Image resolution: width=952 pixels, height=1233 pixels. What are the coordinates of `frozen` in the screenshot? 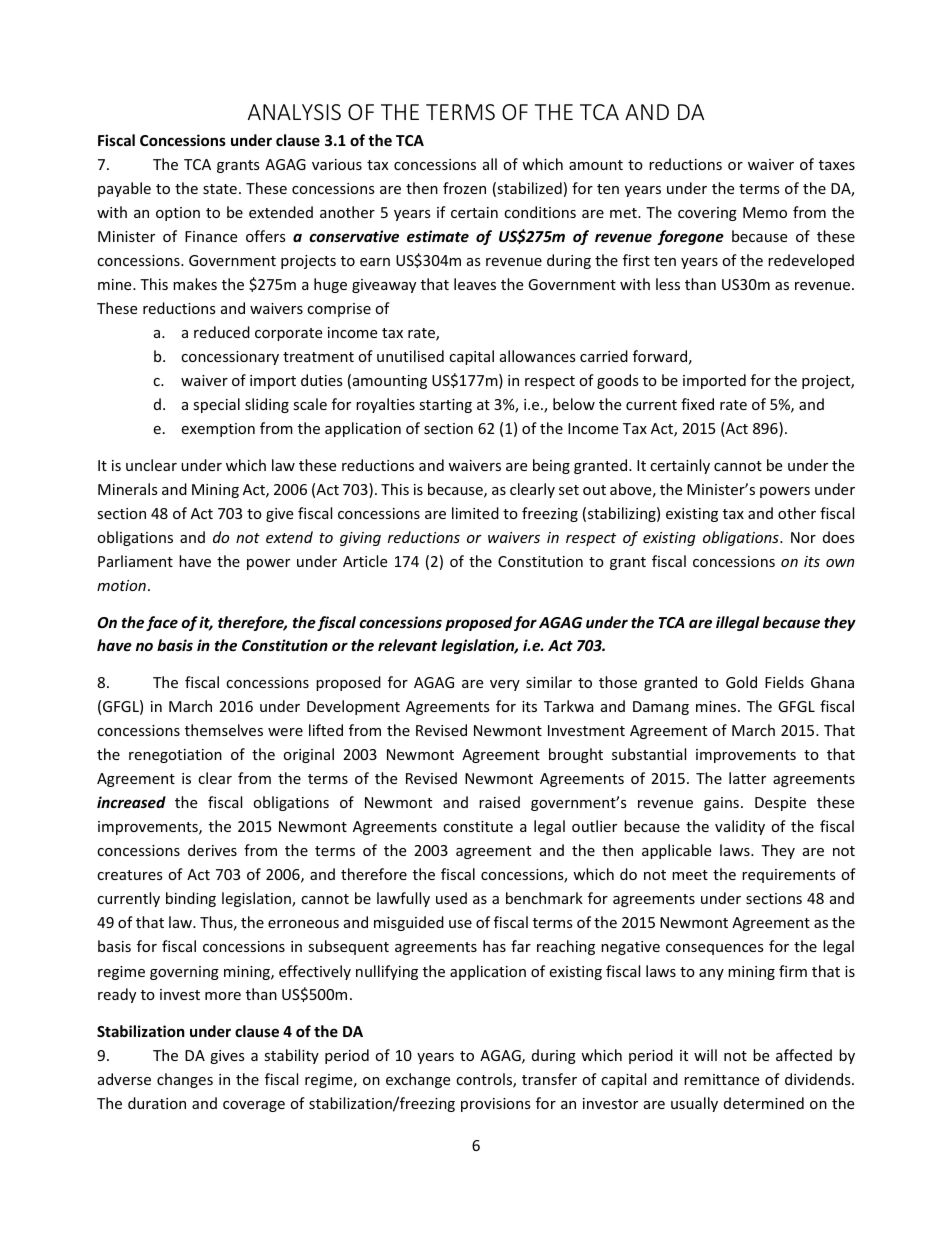 It's located at (464, 188).
